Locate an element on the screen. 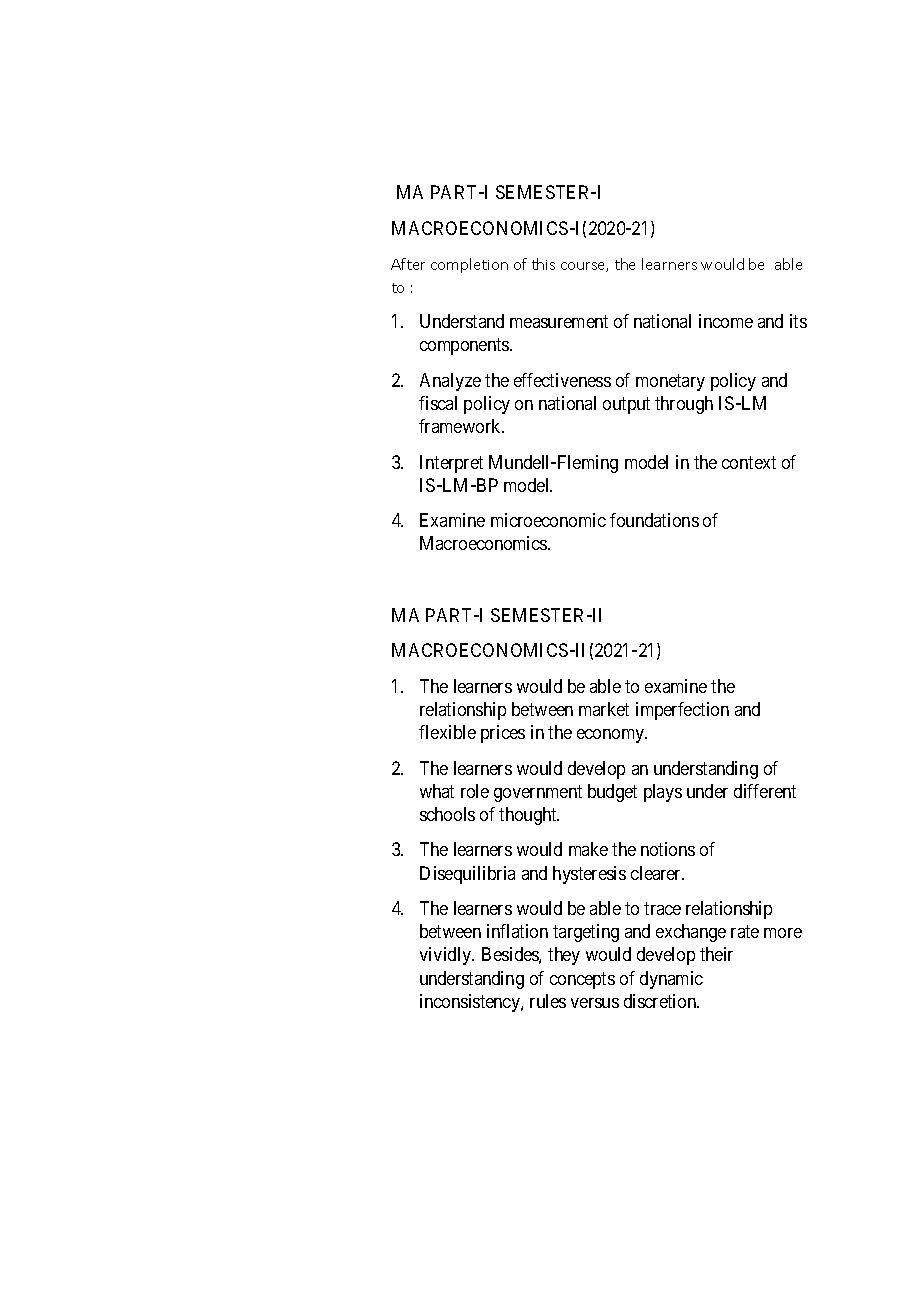  imperfection is located at coordinates (682, 711).
